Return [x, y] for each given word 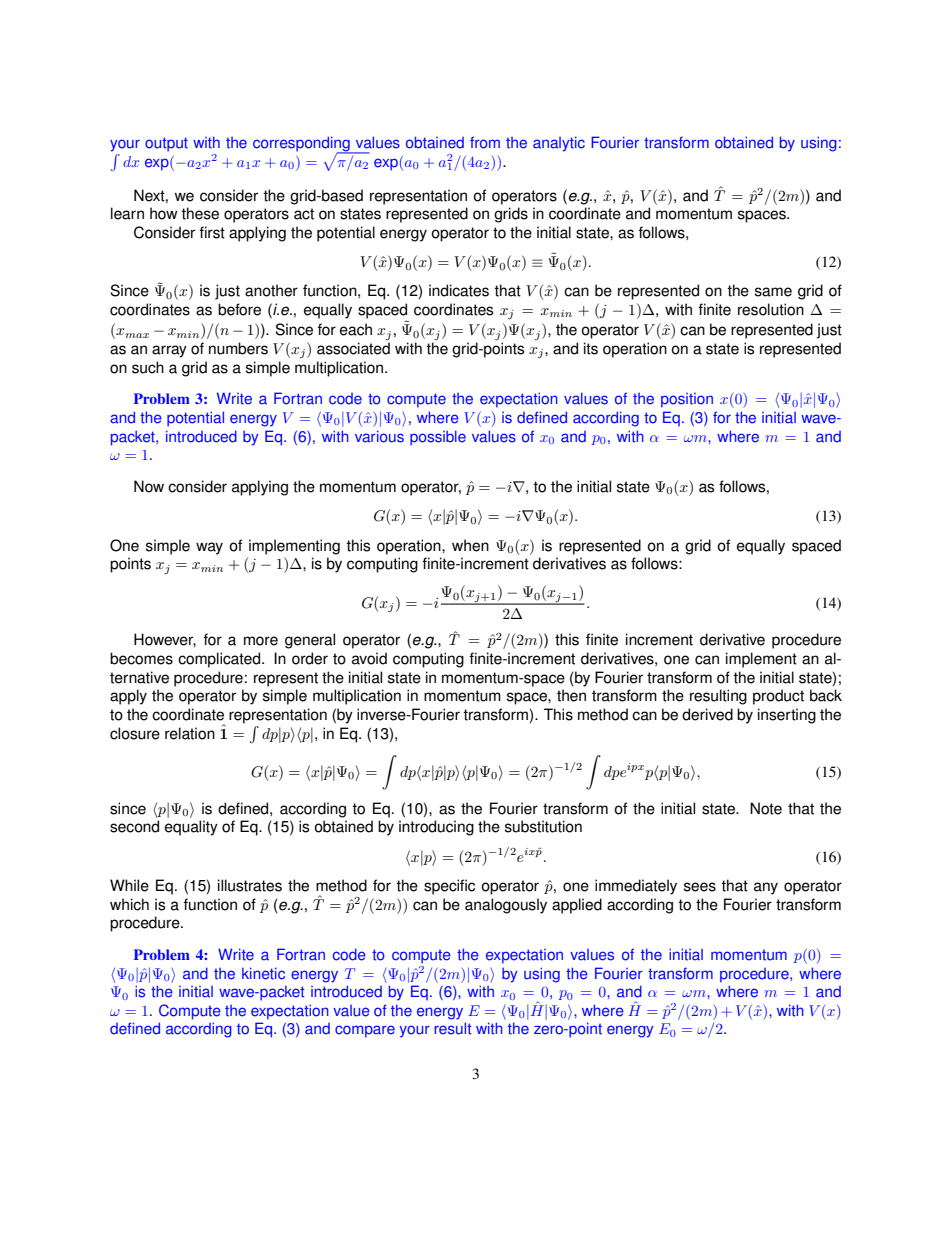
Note [766, 808]
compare [365, 1031]
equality [191, 828]
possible [438, 438]
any [766, 888]
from [485, 142]
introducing [436, 828]
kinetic [263, 973]
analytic [559, 144]
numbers [238, 348]
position [687, 400]
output [166, 144]
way [209, 548]
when [470, 545]
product [778, 697]
